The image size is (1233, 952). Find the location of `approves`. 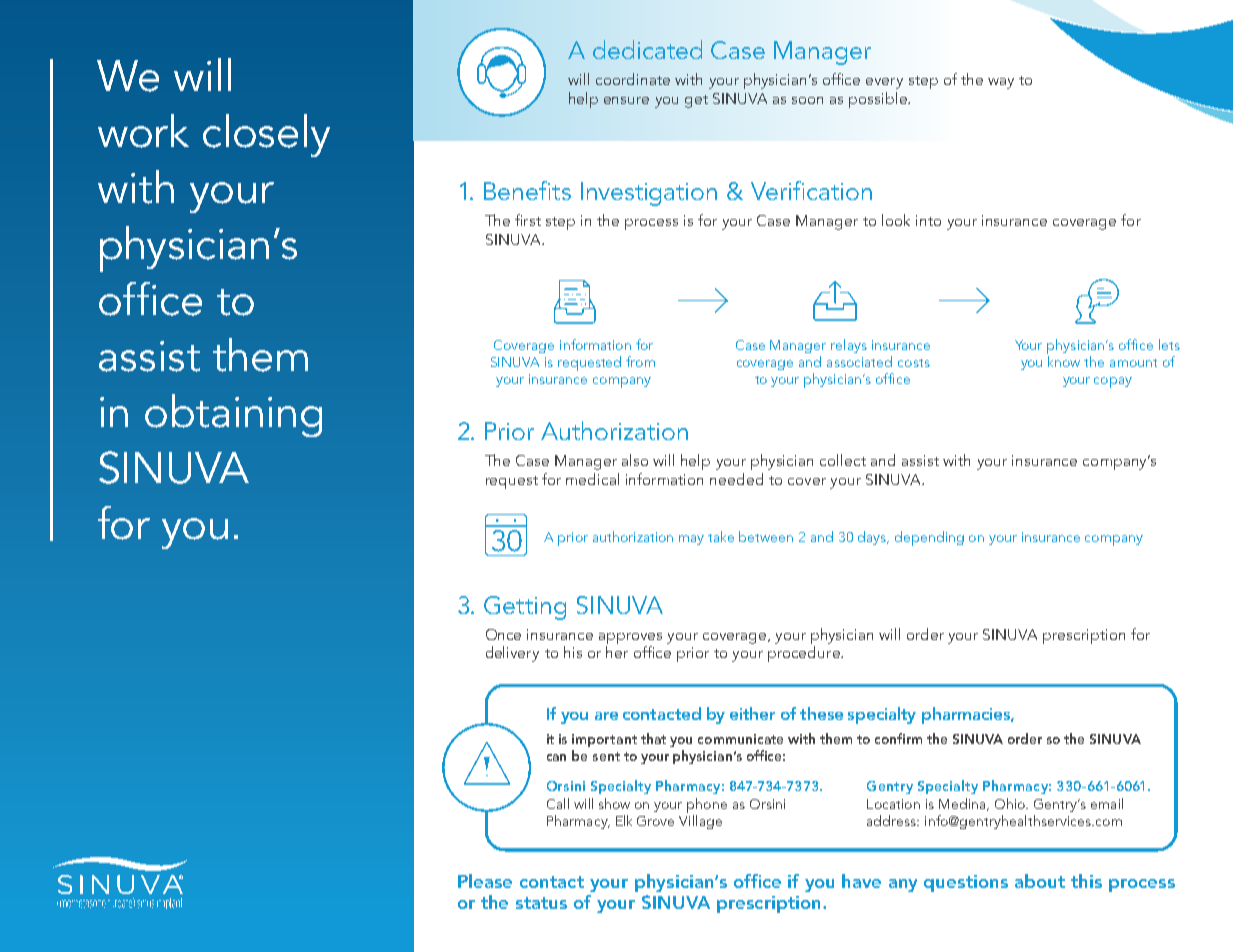

approves is located at coordinates (630, 640).
